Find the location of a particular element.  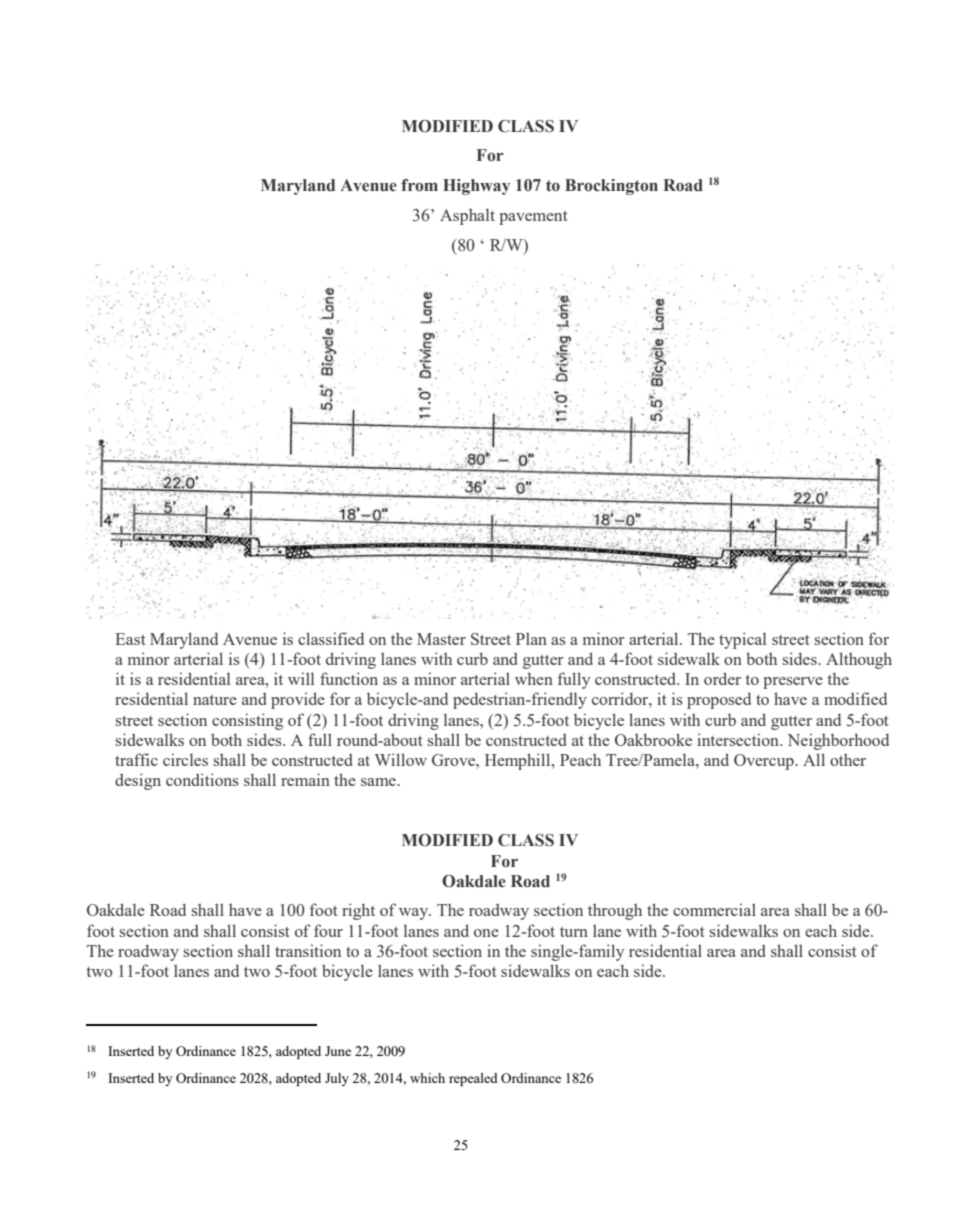

from is located at coordinates (419, 185).
